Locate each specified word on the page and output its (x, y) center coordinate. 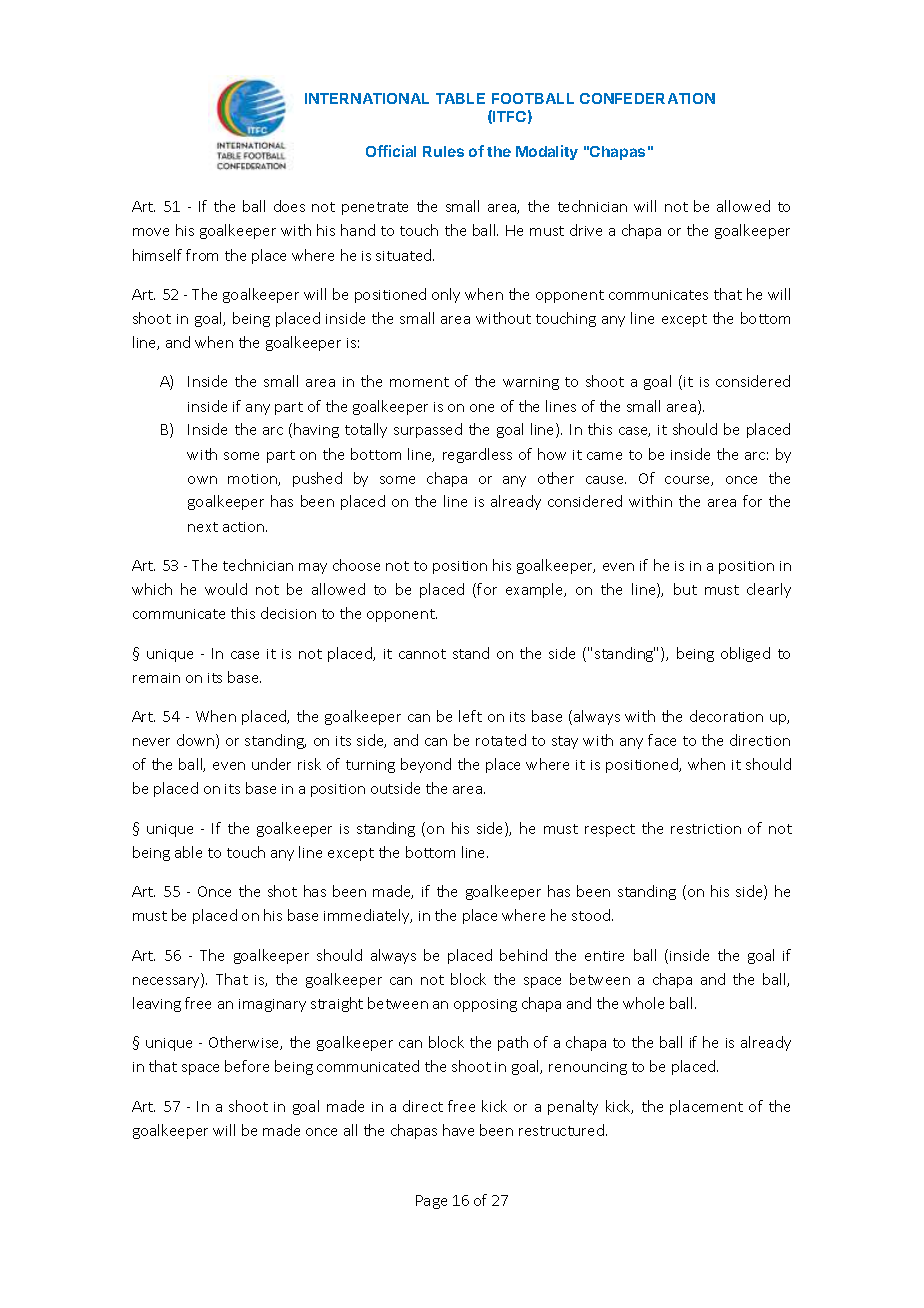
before (247, 1066)
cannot (422, 654)
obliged (745, 654)
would (226, 589)
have (458, 1130)
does (289, 206)
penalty (573, 1107)
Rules (443, 151)
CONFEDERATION (647, 98)
